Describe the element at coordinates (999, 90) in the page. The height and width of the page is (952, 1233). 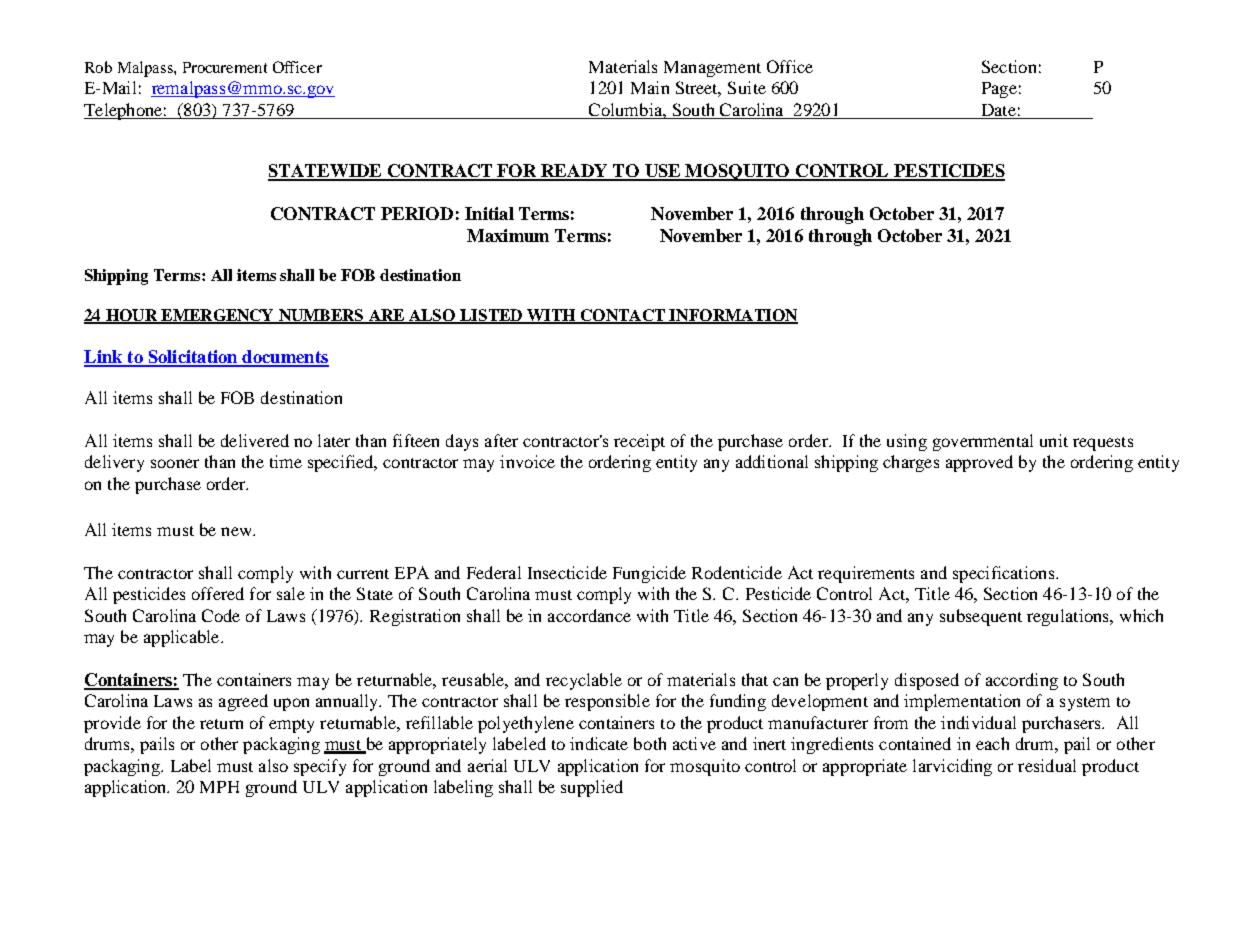
I see `Page` at that location.
